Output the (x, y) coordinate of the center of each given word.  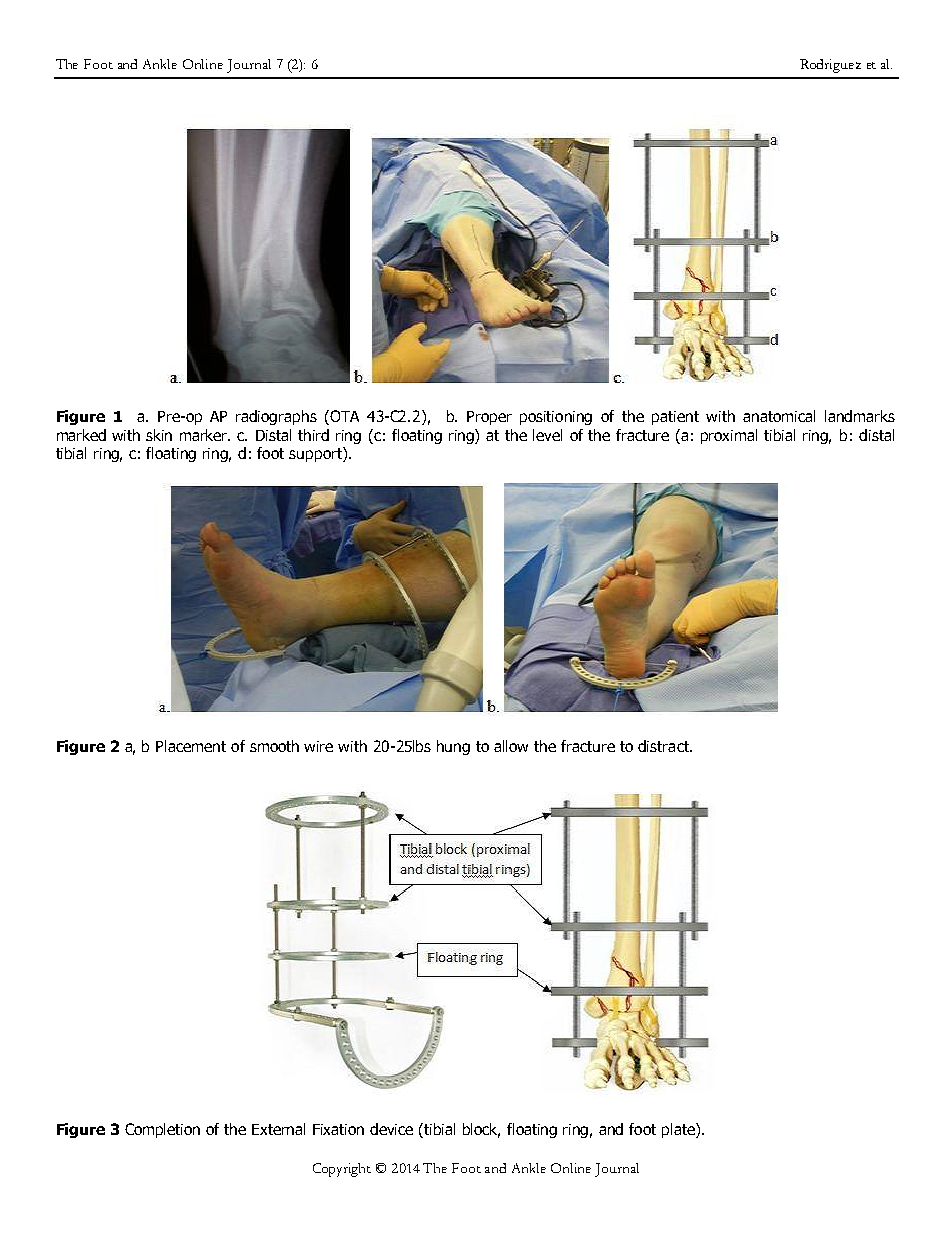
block (481, 1130)
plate (679, 1130)
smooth (274, 746)
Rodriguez (830, 66)
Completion (162, 1130)
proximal (729, 436)
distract (664, 746)
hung (453, 747)
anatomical (779, 416)
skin (159, 435)
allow (511, 746)
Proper (489, 418)
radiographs (276, 417)
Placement (191, 746)
